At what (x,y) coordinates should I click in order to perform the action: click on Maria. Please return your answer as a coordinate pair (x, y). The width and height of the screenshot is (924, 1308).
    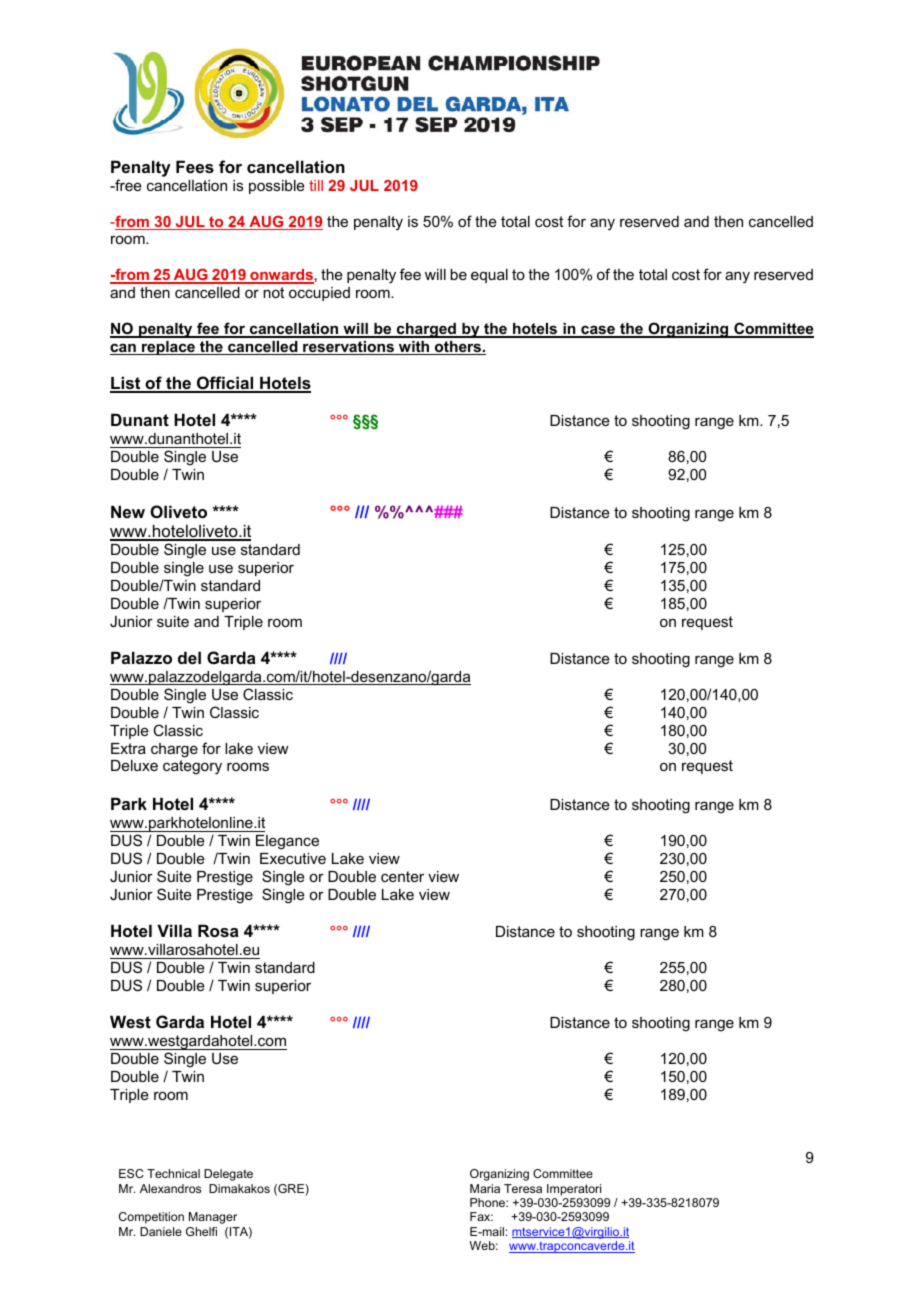
    Looking at the image, I should click on (485, 1188).
